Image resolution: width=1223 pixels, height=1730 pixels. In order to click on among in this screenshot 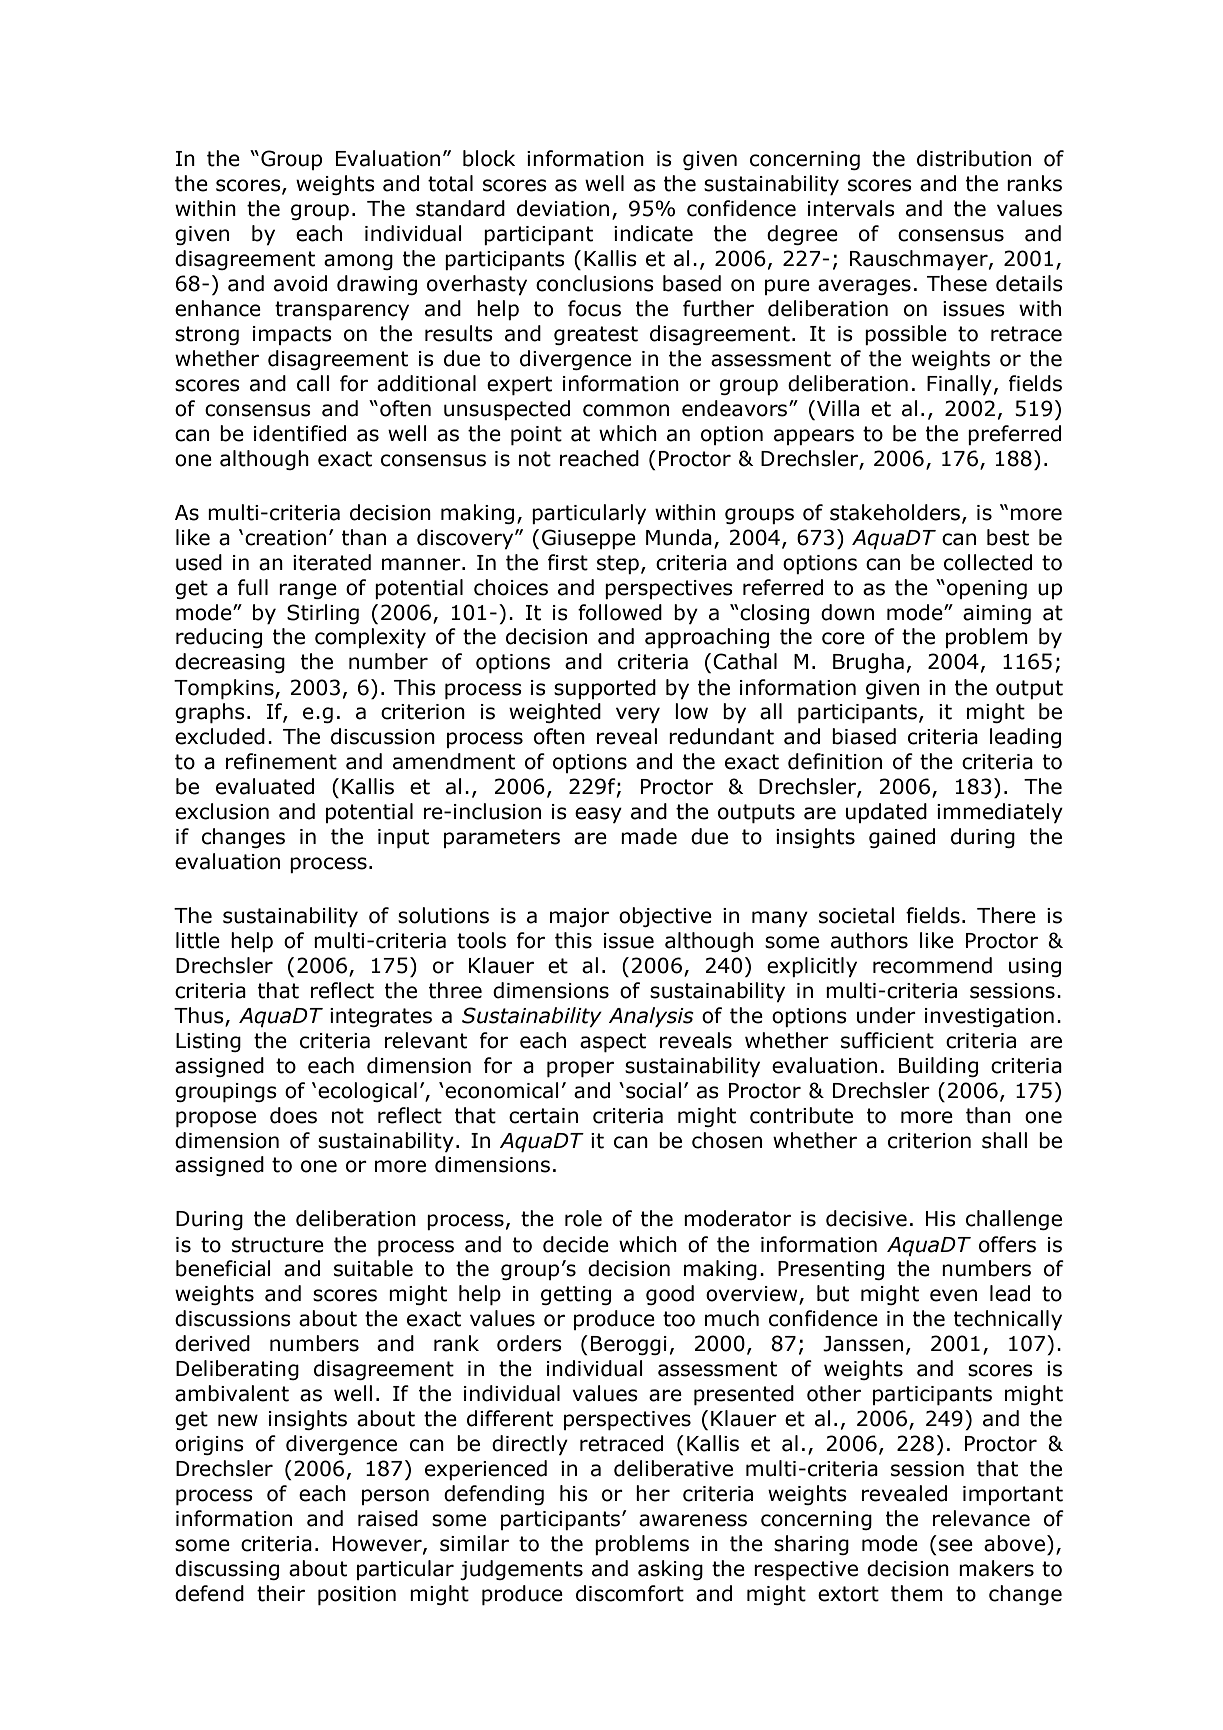, I will do `click(358, 262)`.
